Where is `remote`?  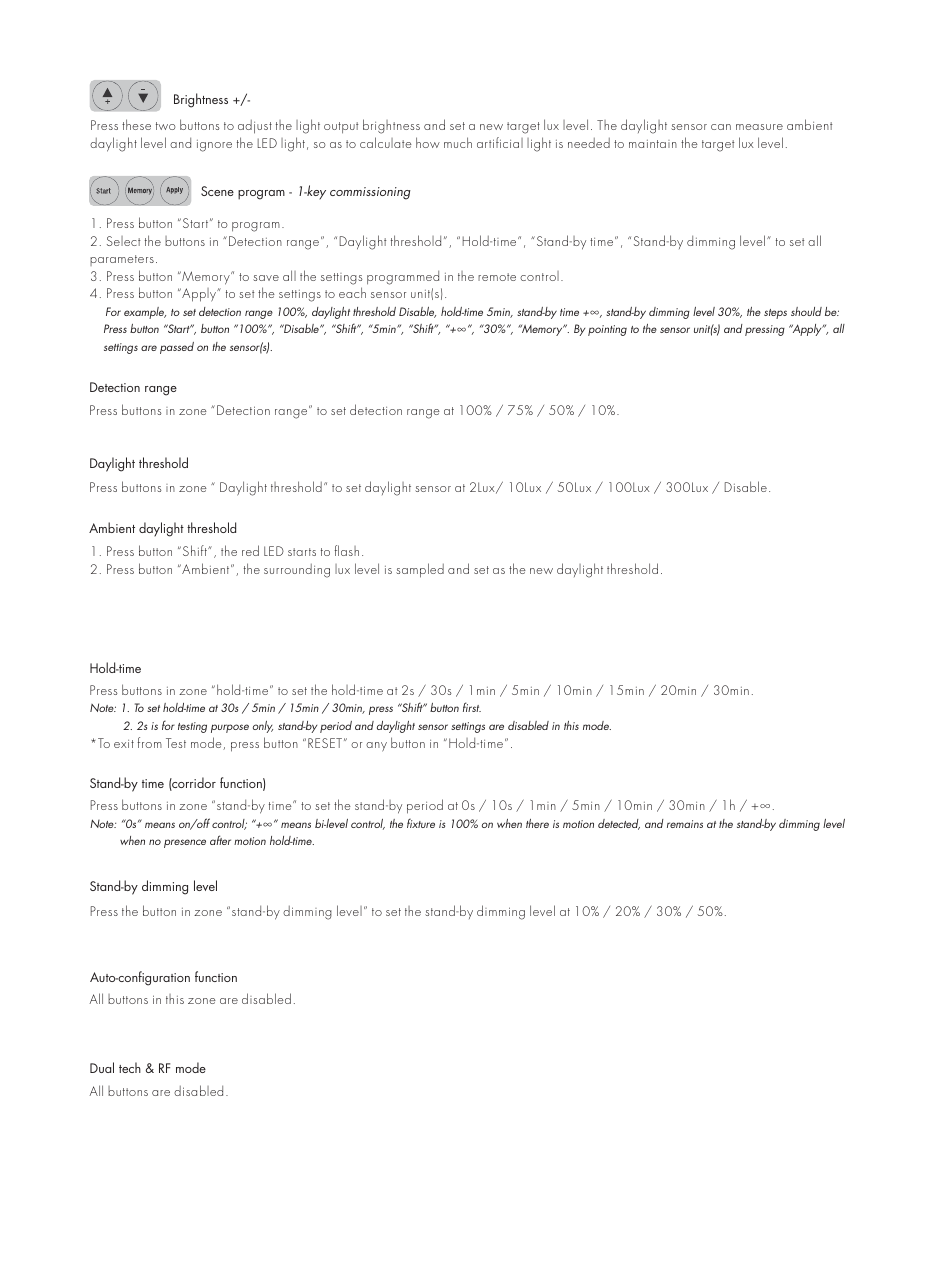 remote is located at coordinates (497, 277).
